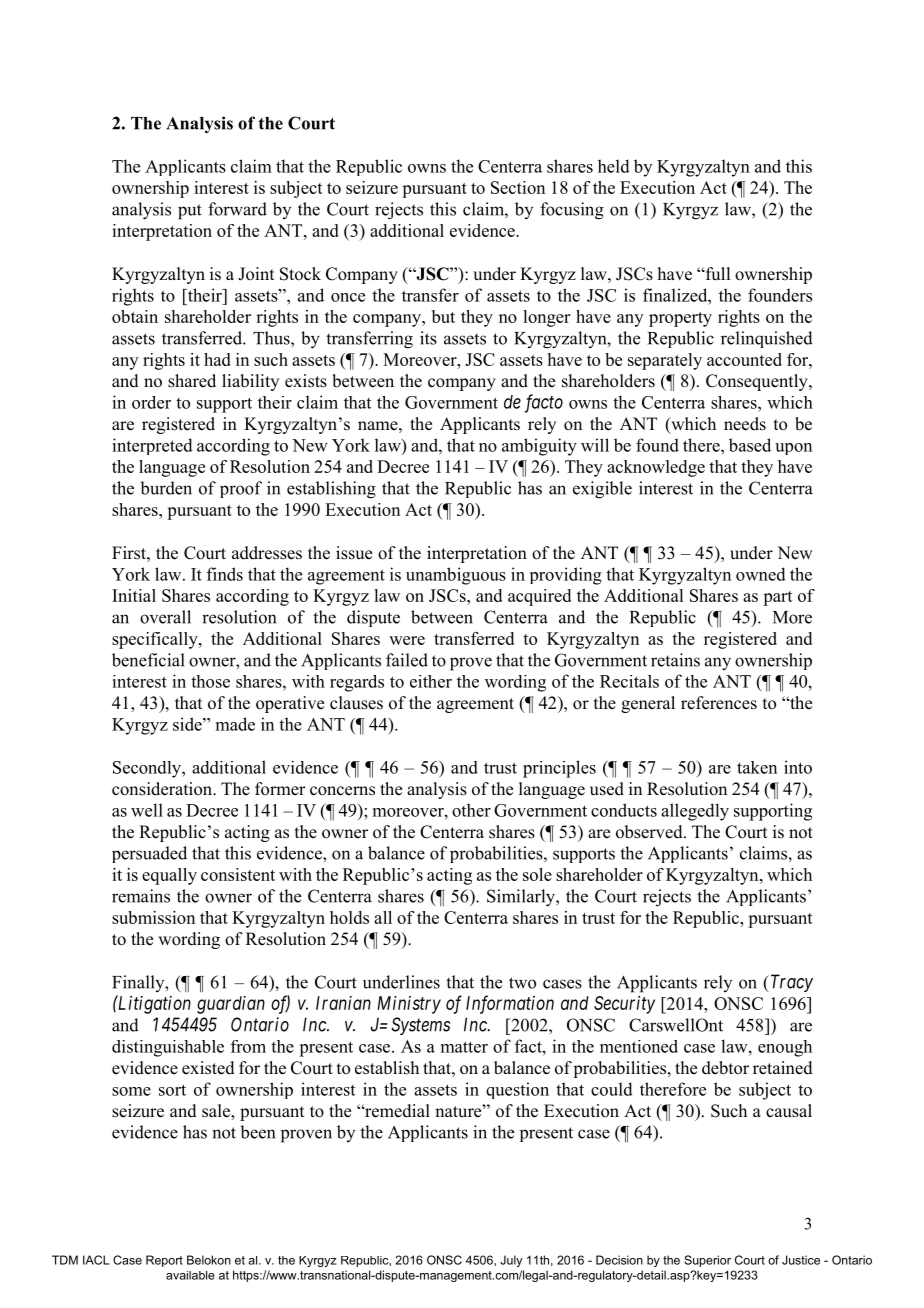 The height and width of the page is (1308, 924). I want to click on forward, so click(237, 209).
